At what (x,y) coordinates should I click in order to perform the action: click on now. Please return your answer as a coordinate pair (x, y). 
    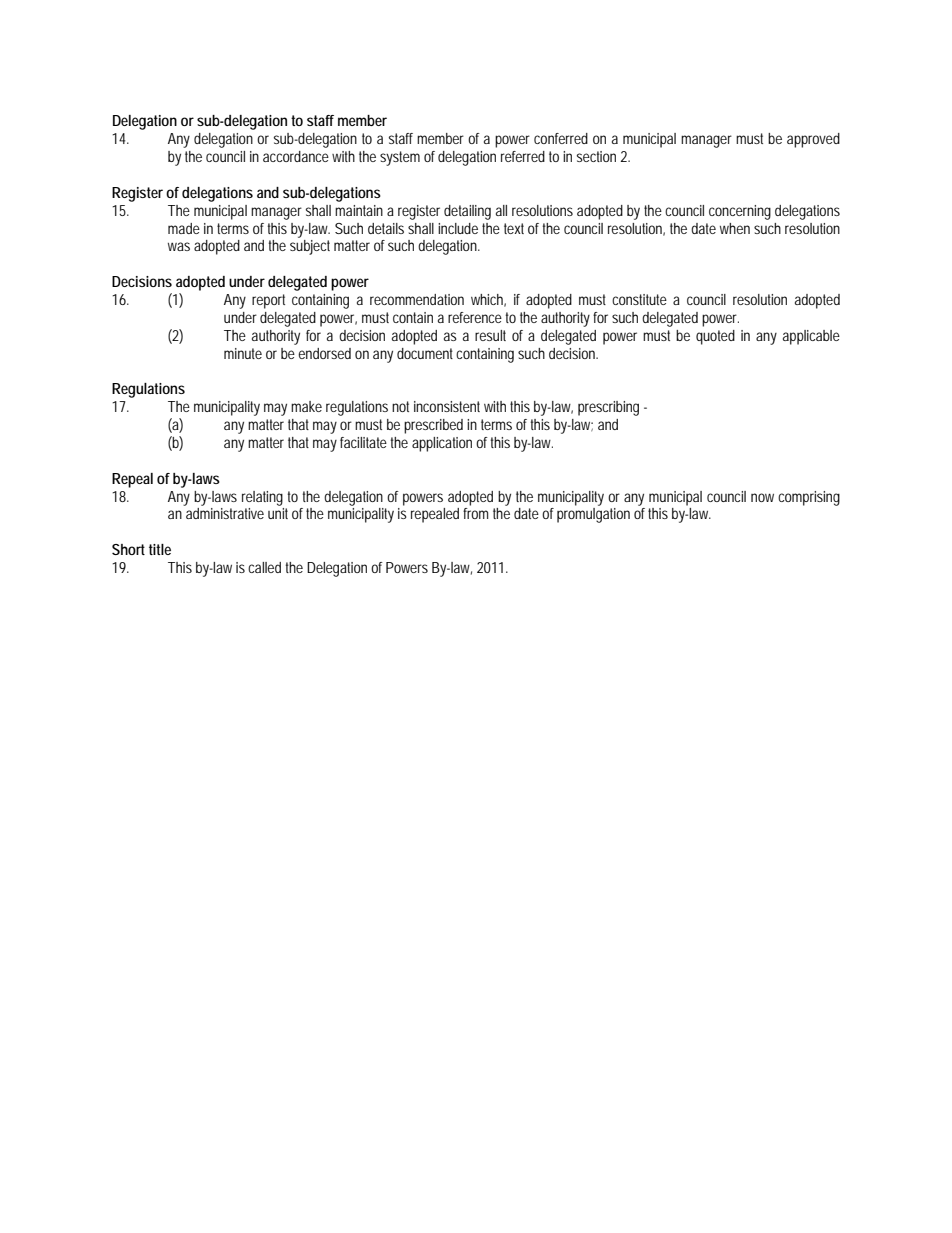
    Looking at the image, I should click on (762, 497).
